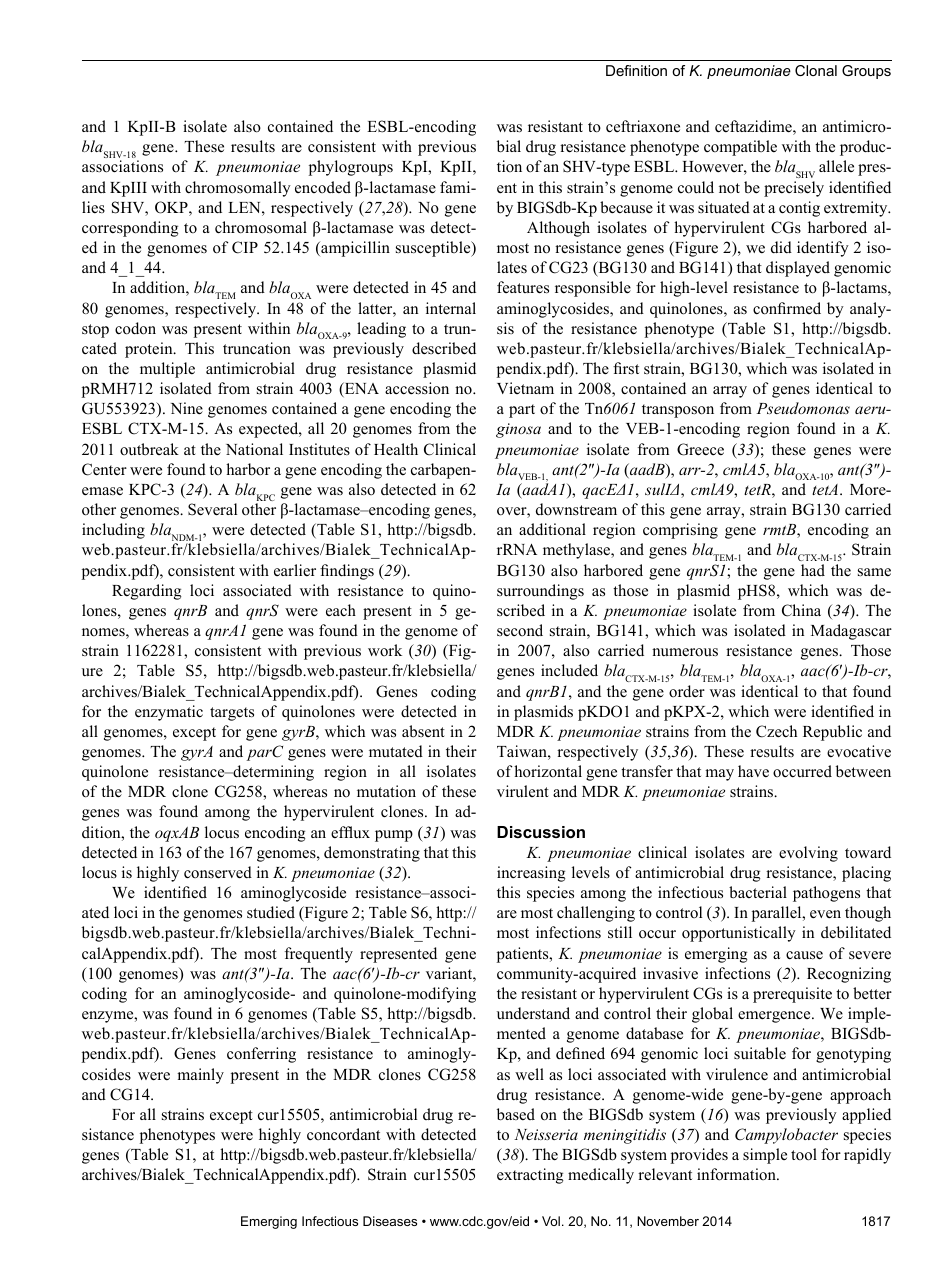 The width and height of the document is (952, 1270). Describe the element at coordinates (541, 832) in the document. I see `Discussion` at that location.
